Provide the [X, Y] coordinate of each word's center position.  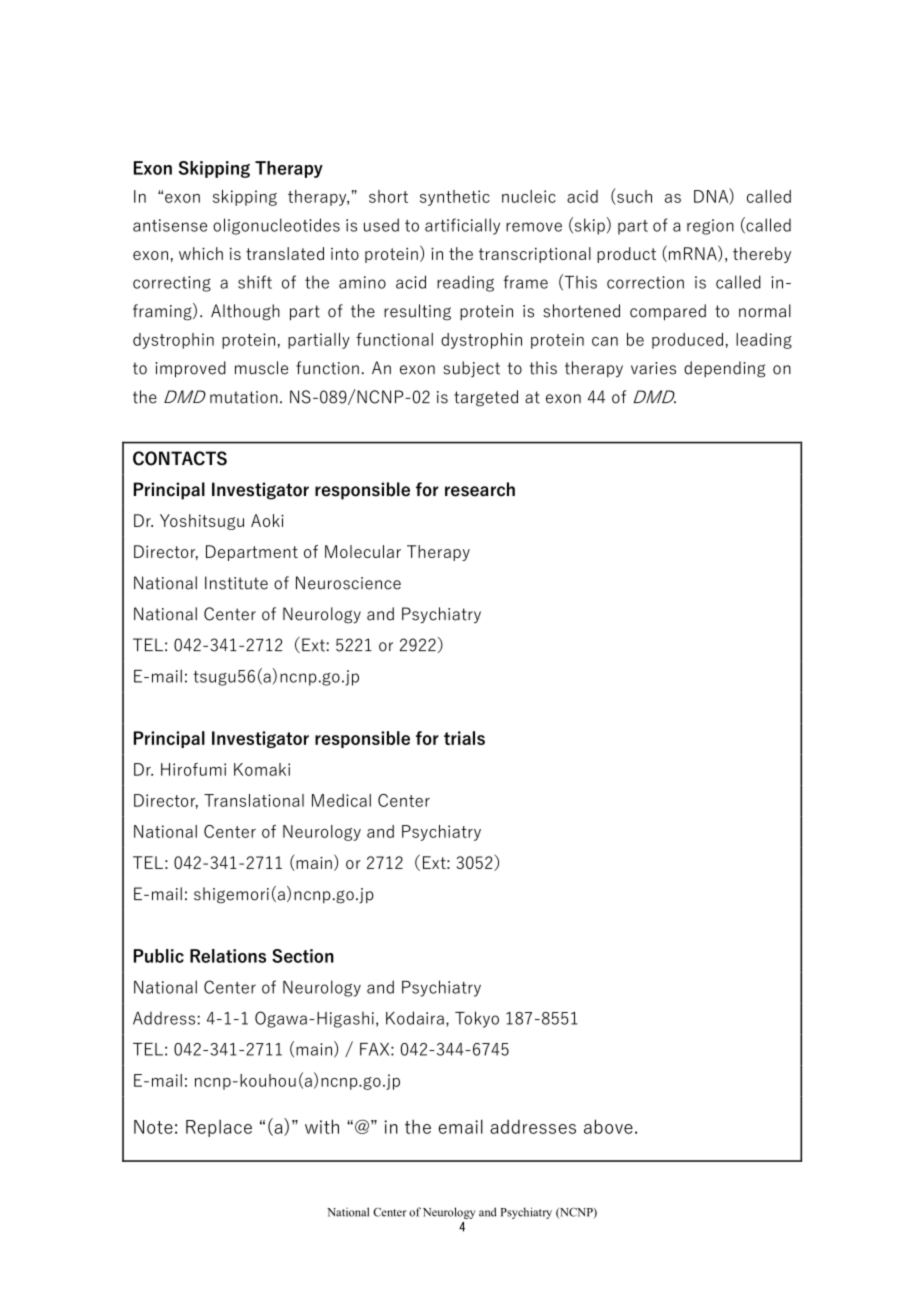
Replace [219, 1128]
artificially [462, 226]
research [480, 489]
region [710, 227]
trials [464, 738]
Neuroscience [348, 583]
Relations [228, 956]
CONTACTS [180, 458]
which [201, 253]
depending [724, 369]
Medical [341, 800]
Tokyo [477, 1019]
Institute [236, 583]
